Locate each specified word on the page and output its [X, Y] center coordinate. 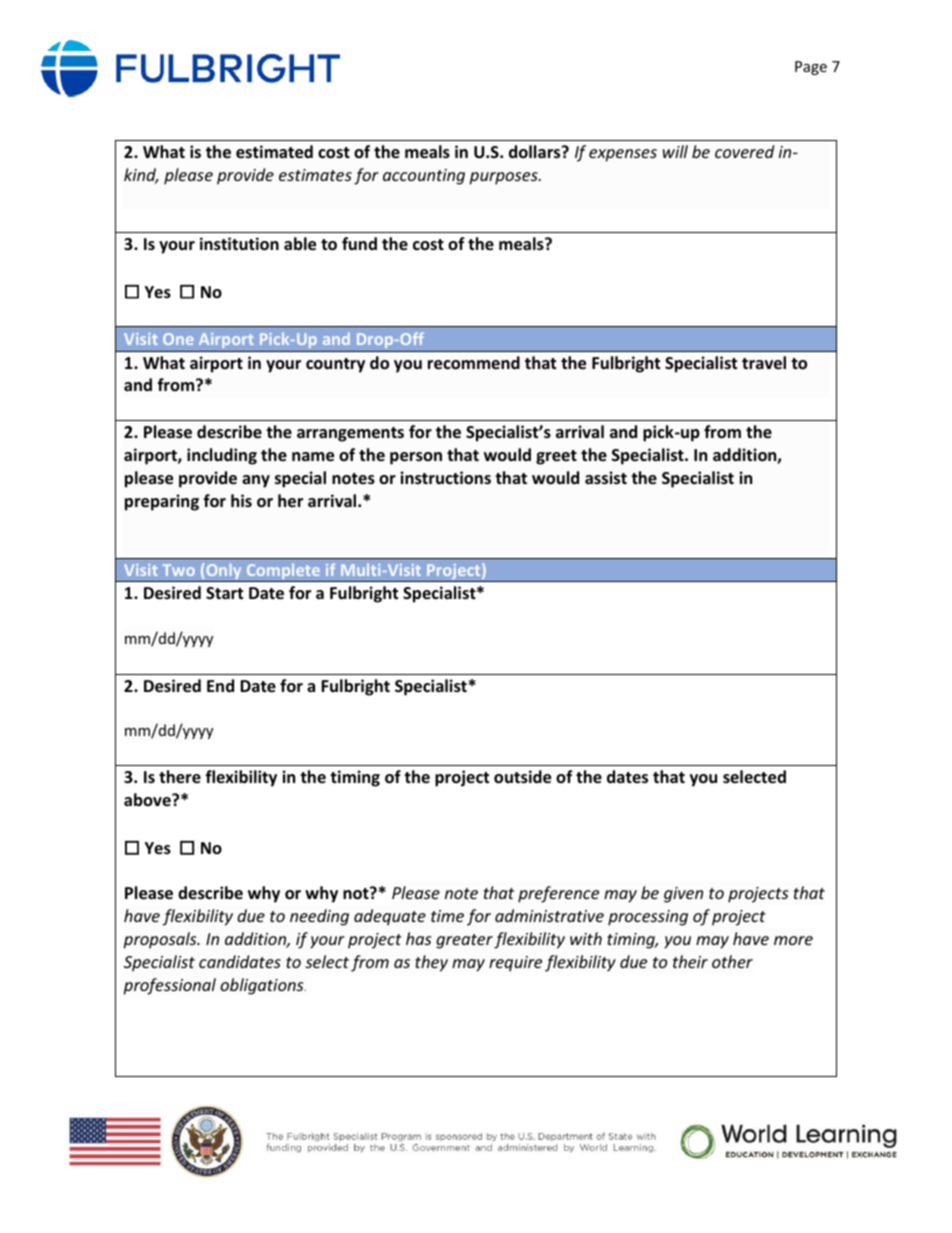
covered [744, 151]
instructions [445, 478]
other [732, 961]
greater [464, 941]
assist [606, 478]
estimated [274, 152]
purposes [504, 178]
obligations [263, 986]
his [241, 500]
